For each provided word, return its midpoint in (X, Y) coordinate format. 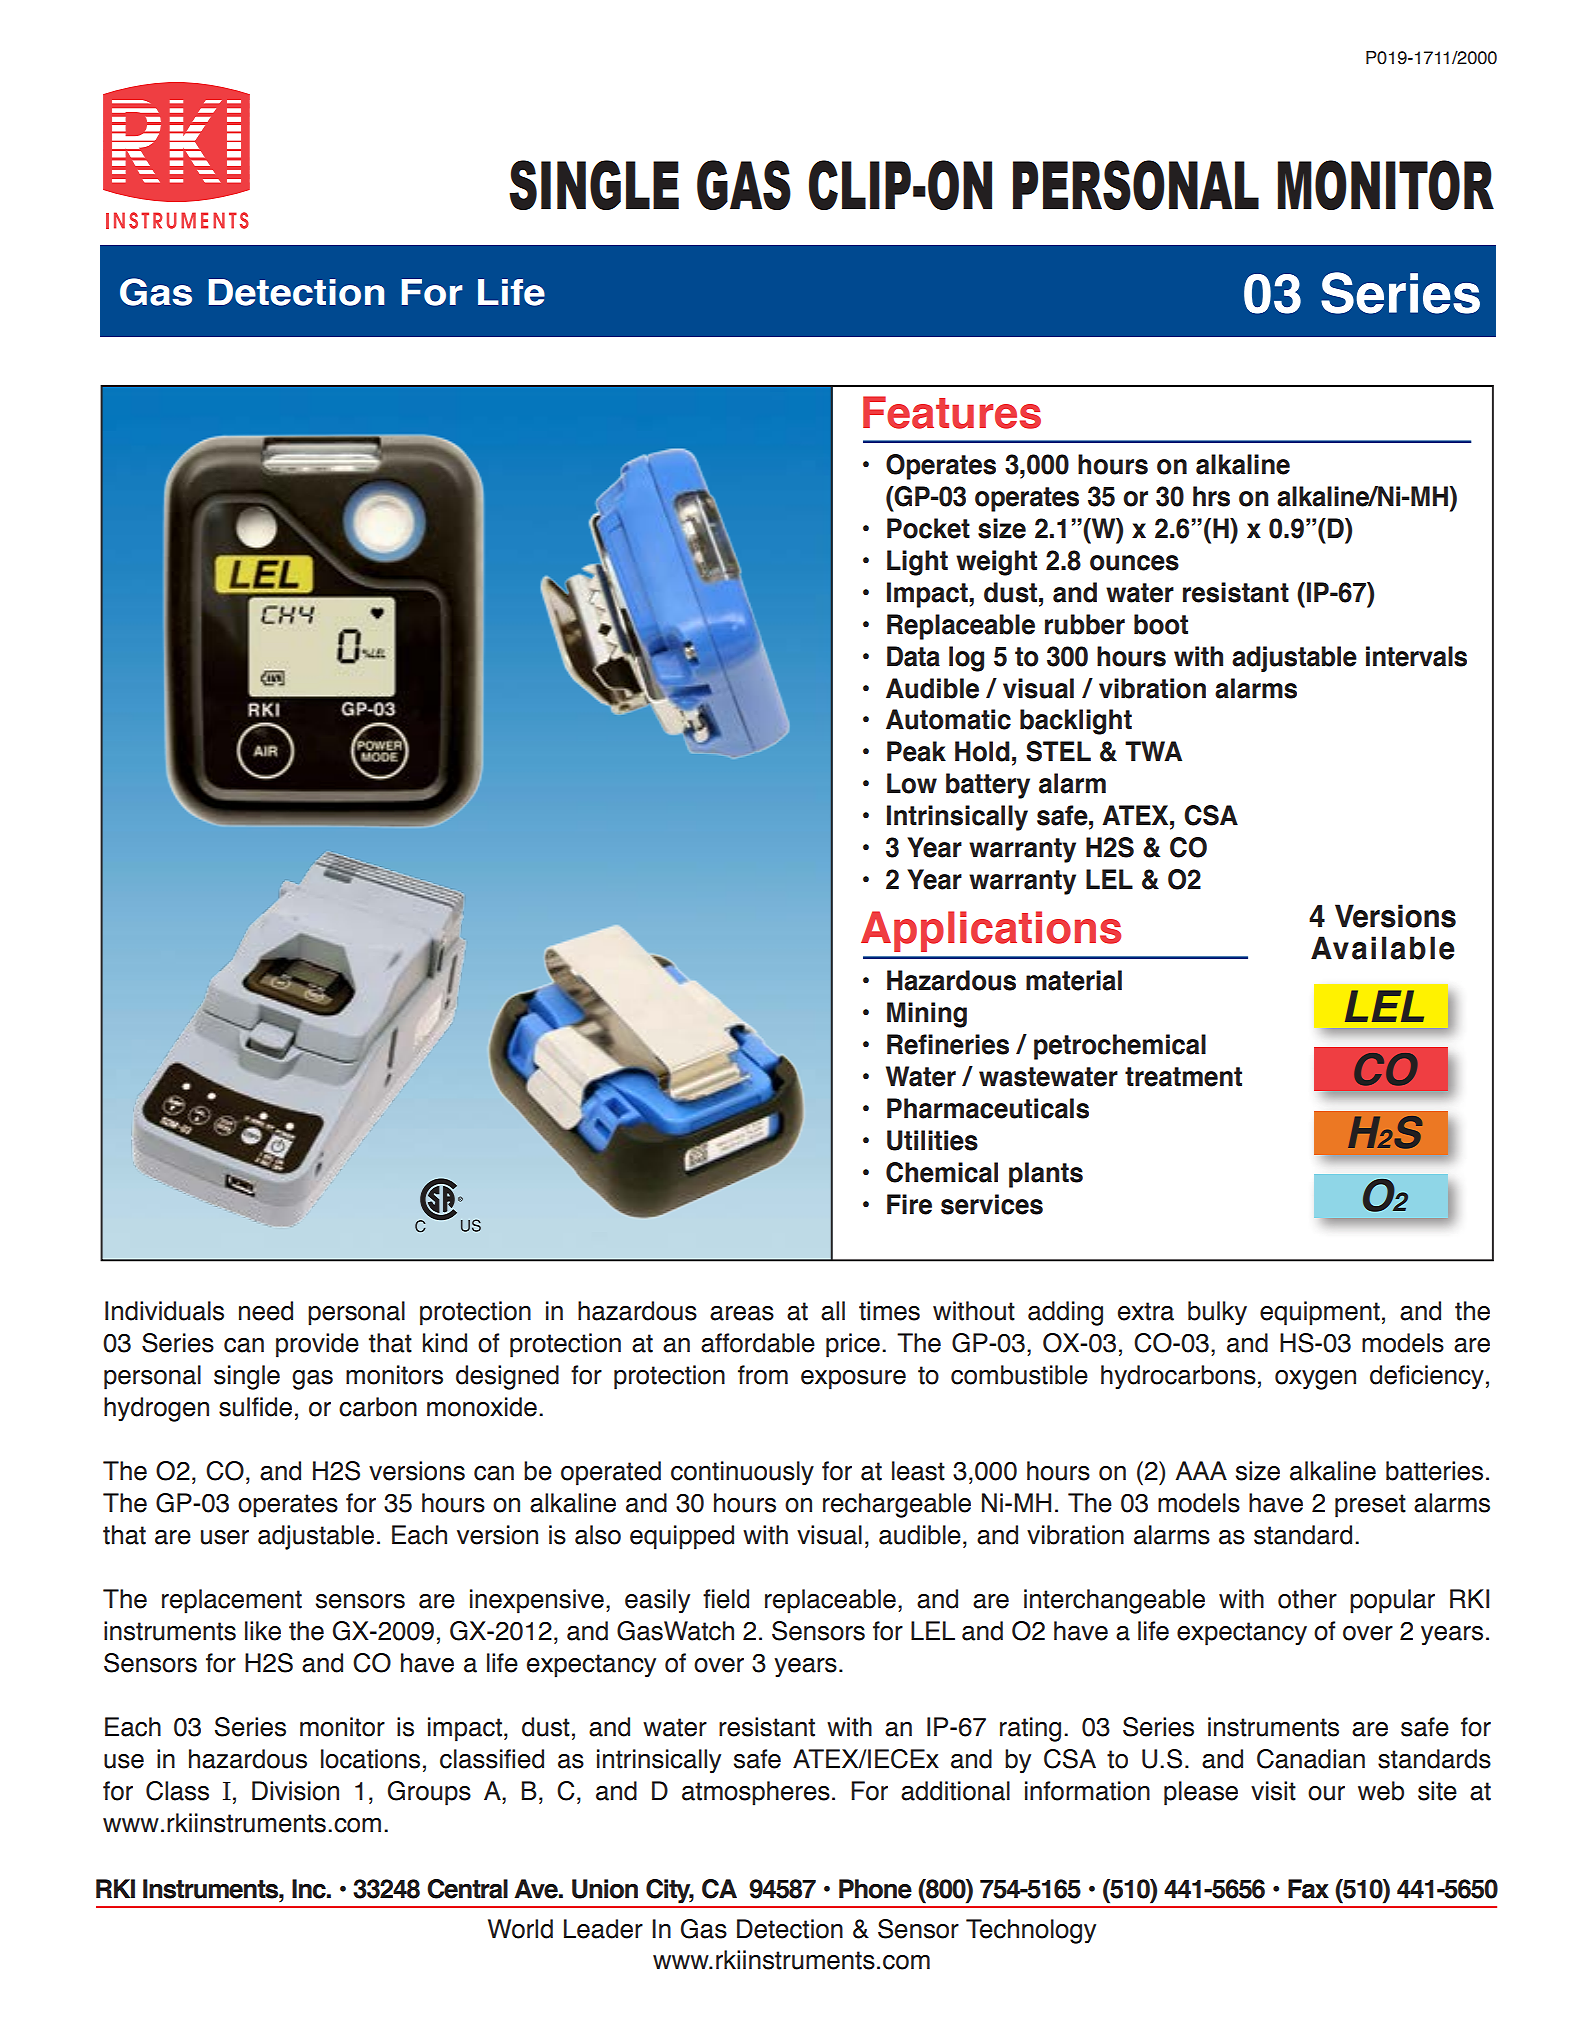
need (266, 1311)
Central (467, 1889)
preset (1370, 1506)
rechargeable (897, 1505)
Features (952, 412)
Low (912, 783)
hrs (1211, 496)
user (225, 1537)
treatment (1183, 1077)
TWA (1153, 751)
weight (996, 563)
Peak (916, 751)
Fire (909, 1204)
